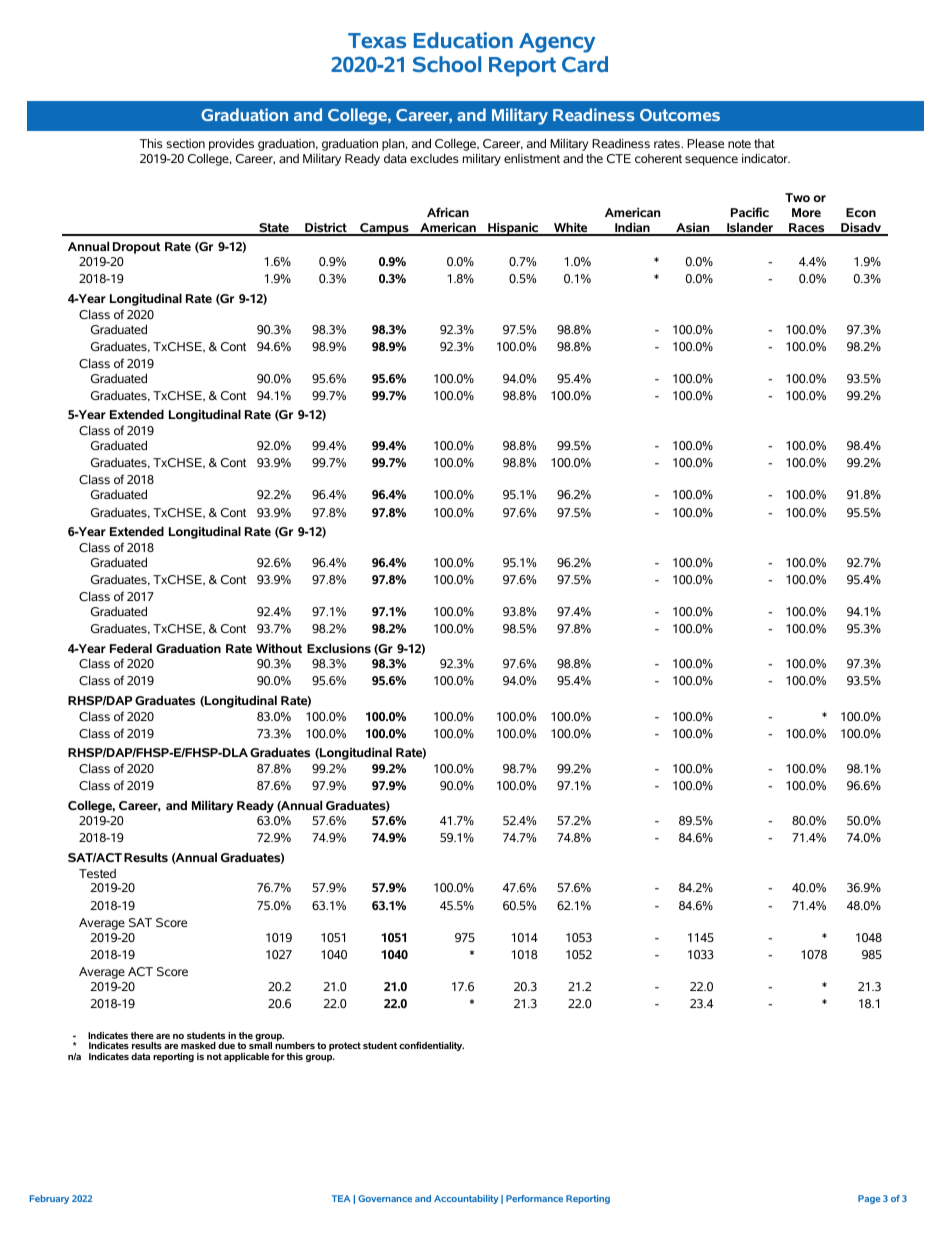  What do you see at coordinates (447, 64) in the page?
I see `School` at bounding box center [447, 64].
